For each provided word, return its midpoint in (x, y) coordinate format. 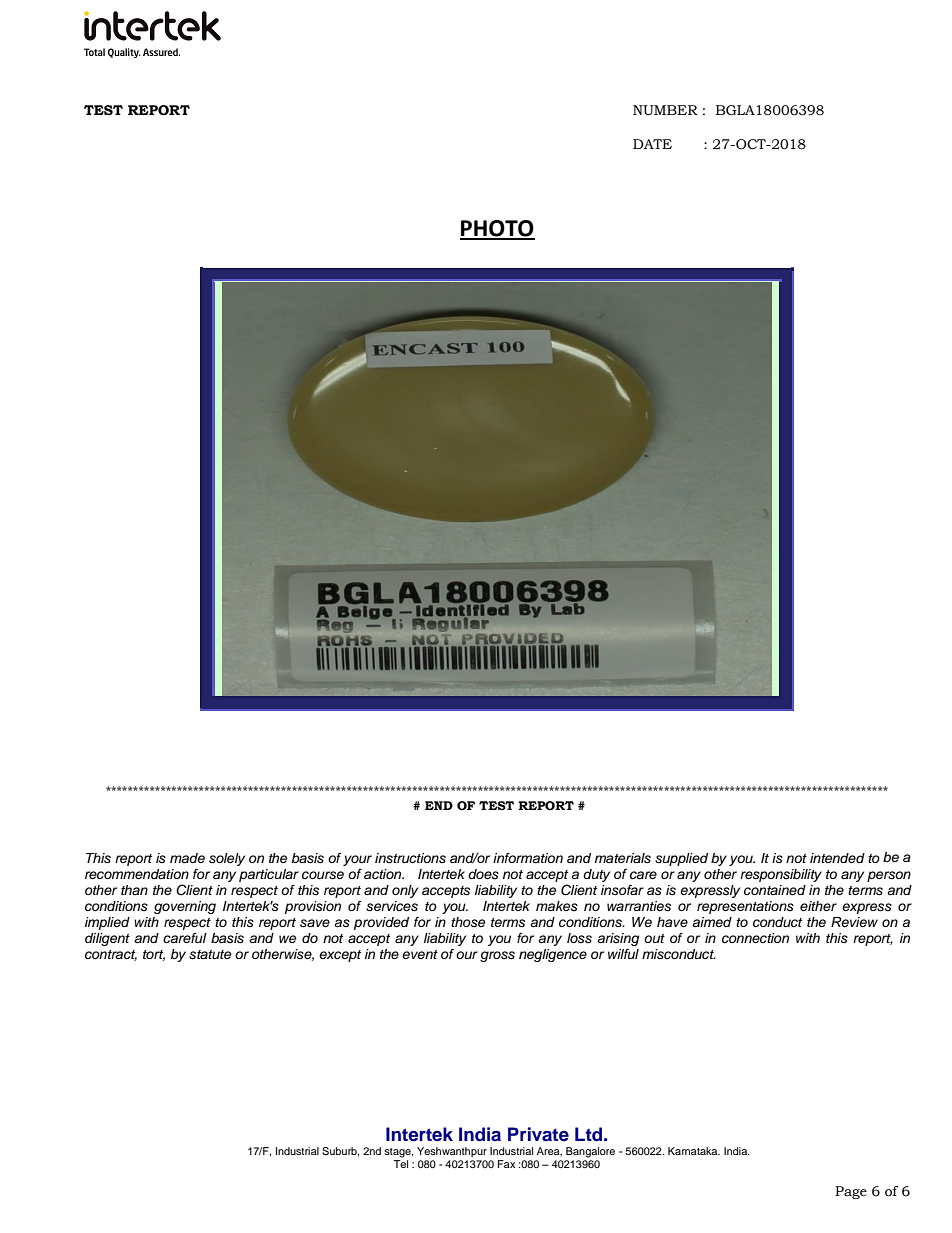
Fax (506, 1164)
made (187, 858)
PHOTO (497, 229)
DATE (652, 144)
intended (837, 858)
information (528, 858)
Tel (400, 1164)
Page (851, 1192)
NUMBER (665, 110)
